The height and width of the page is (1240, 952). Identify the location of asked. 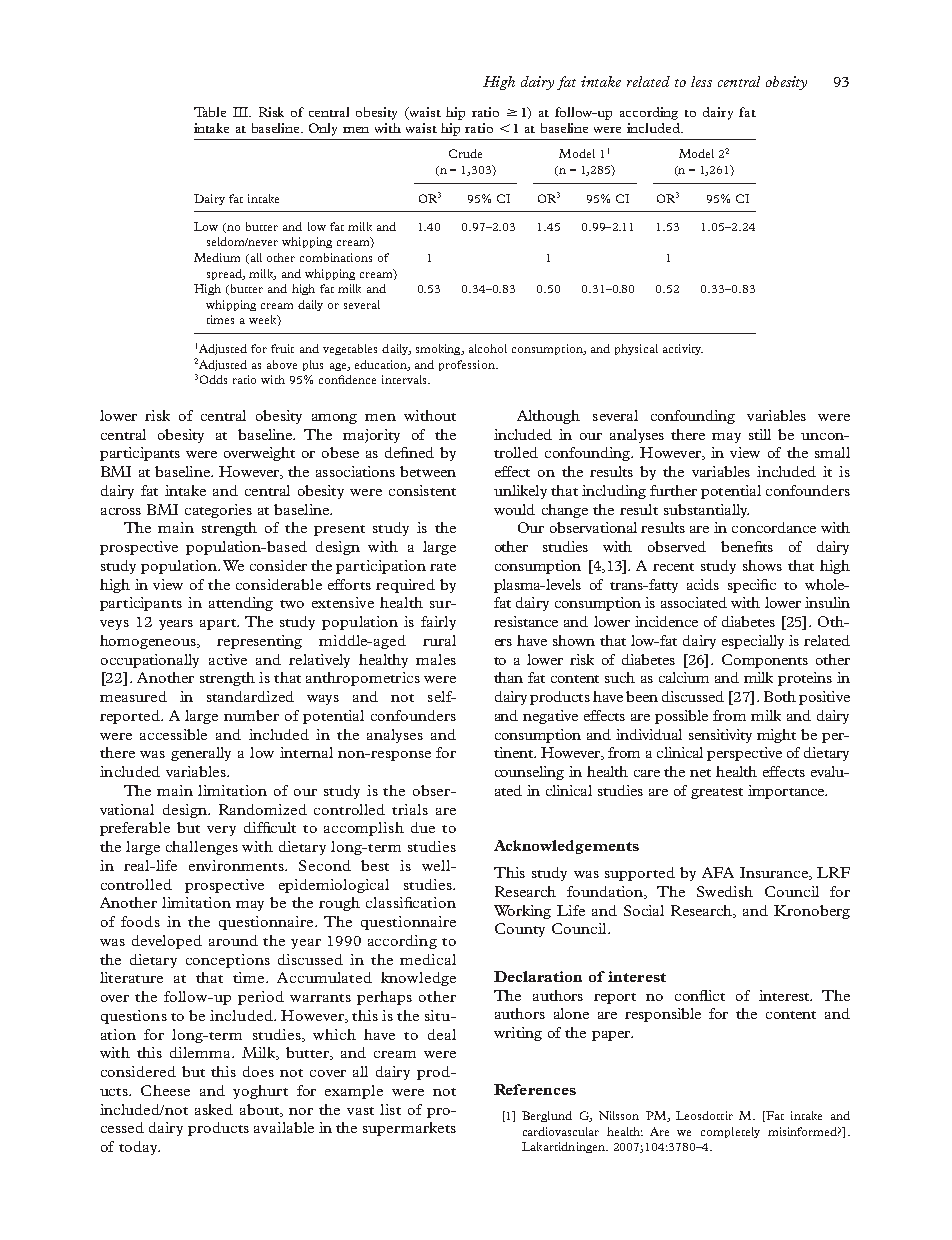
(214, 1109).
